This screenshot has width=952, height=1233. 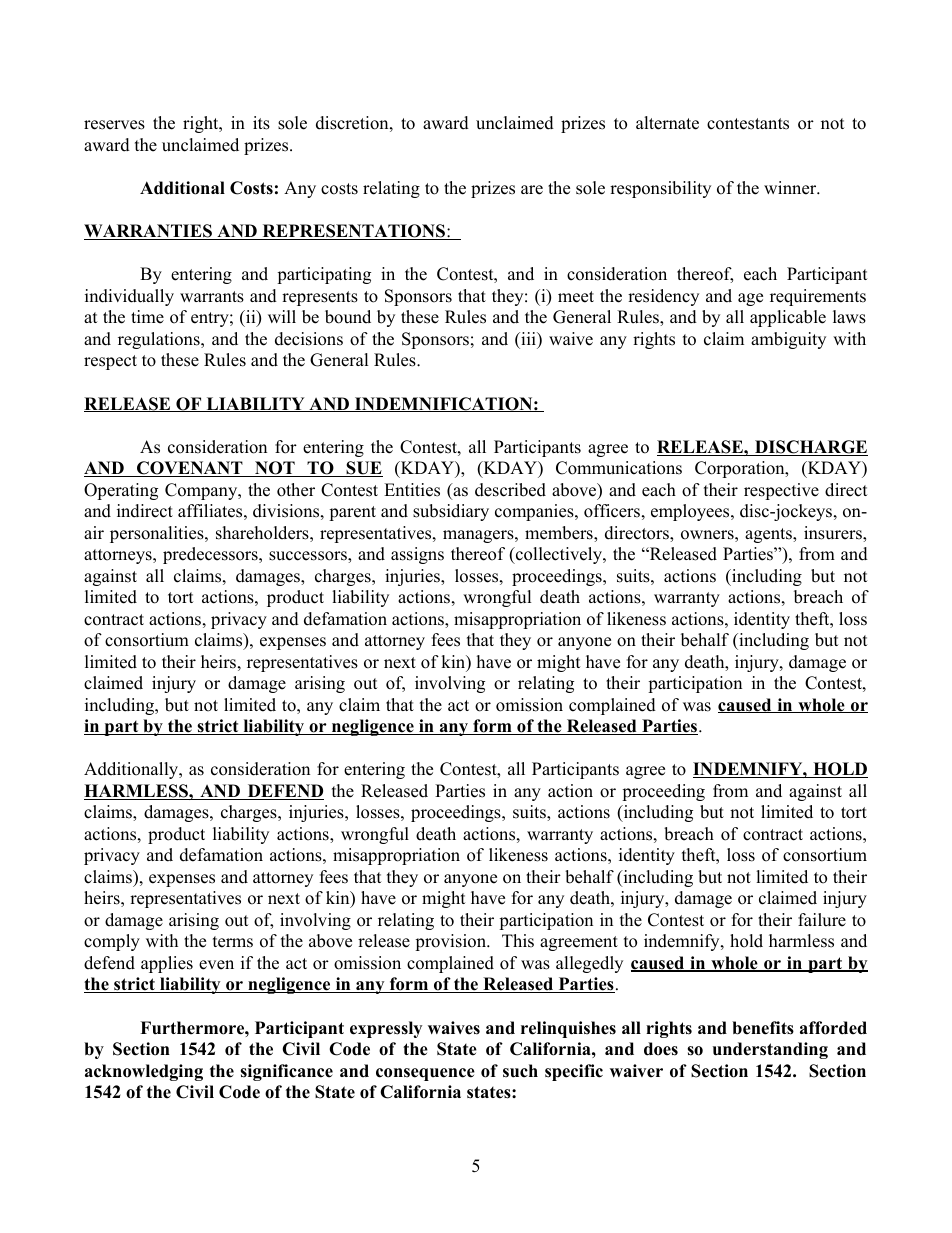 What do you see at coordinates (144, 1072) in the screenshot?
I see `acknowledging` at bounding box center [144, 1072].
